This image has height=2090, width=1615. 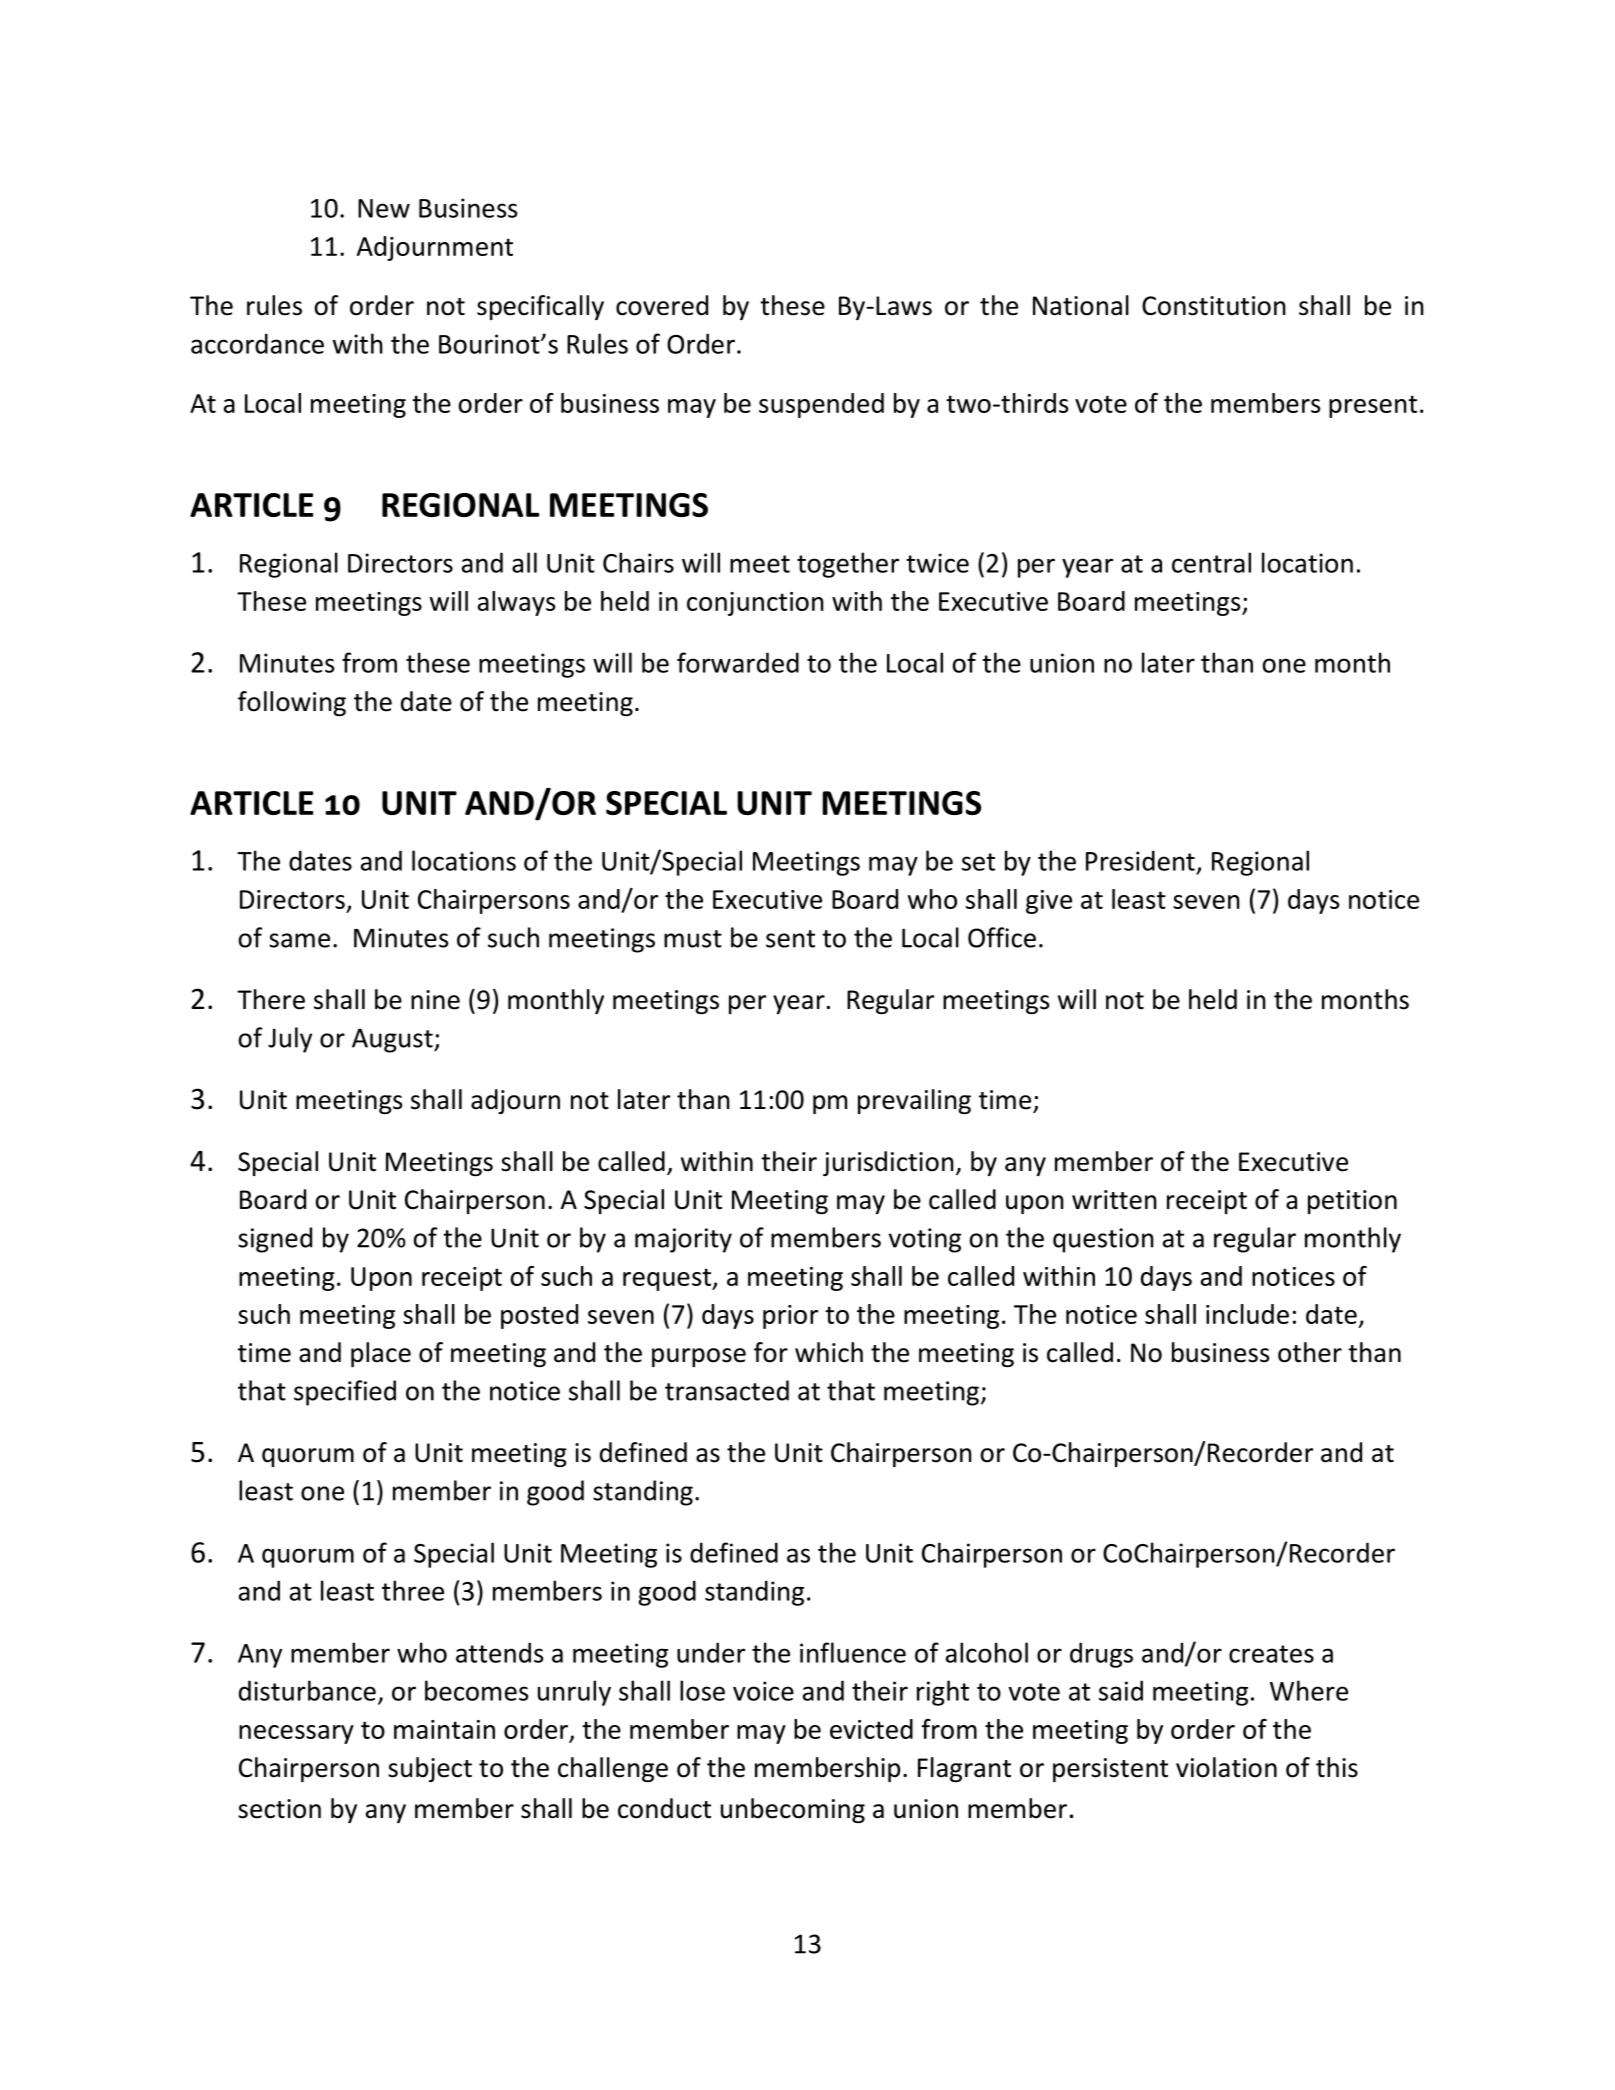 I want to click on President, so click(x=1140, y=860).
